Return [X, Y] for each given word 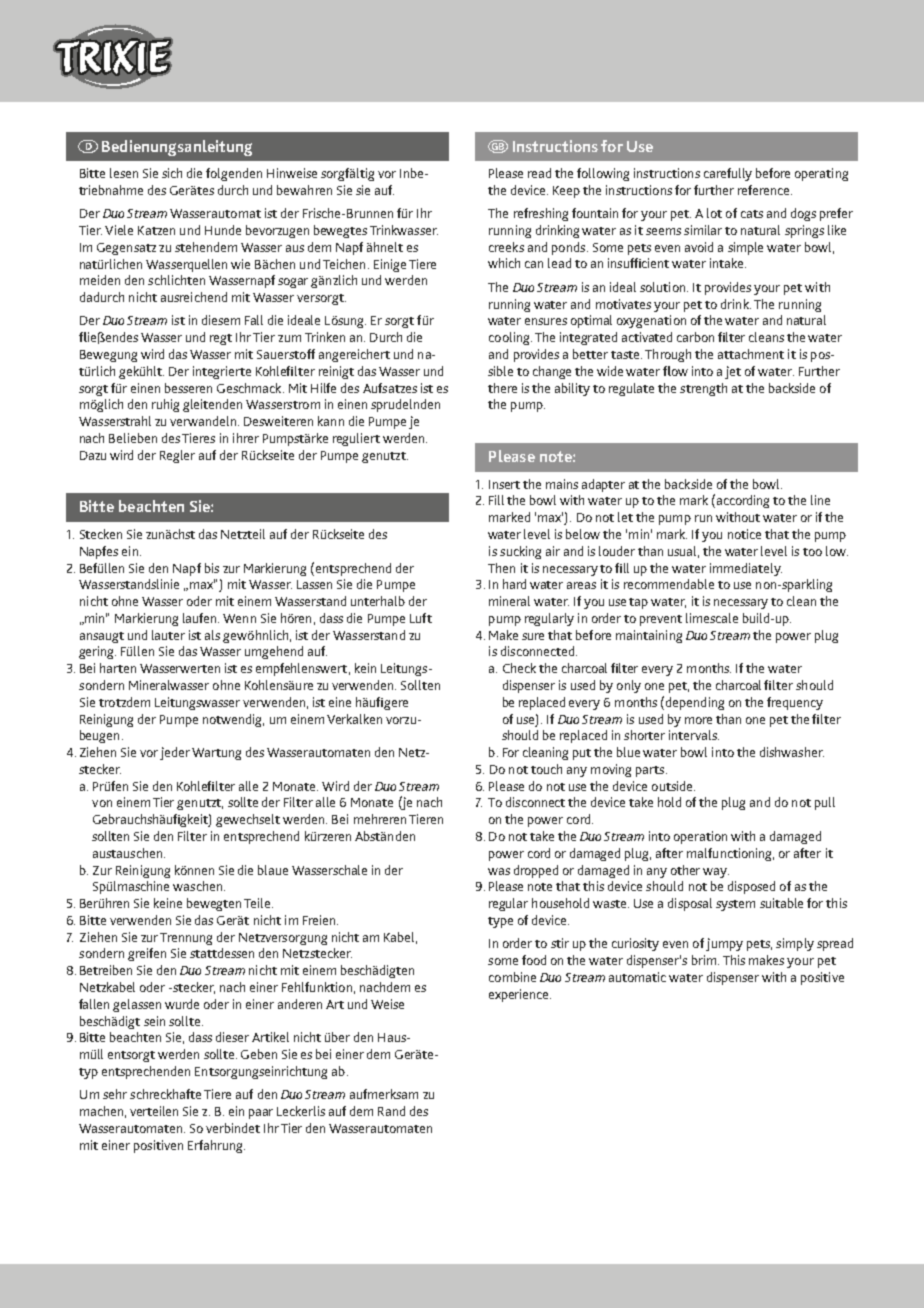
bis [212, 568]
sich [172, 173]
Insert [504, 484]
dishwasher [792, 752]
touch [546, 769]
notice [744, 534]
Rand [391, 1111]
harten [118, 668]
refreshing [541, 214]
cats [752, 214]
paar [261, 1114]
